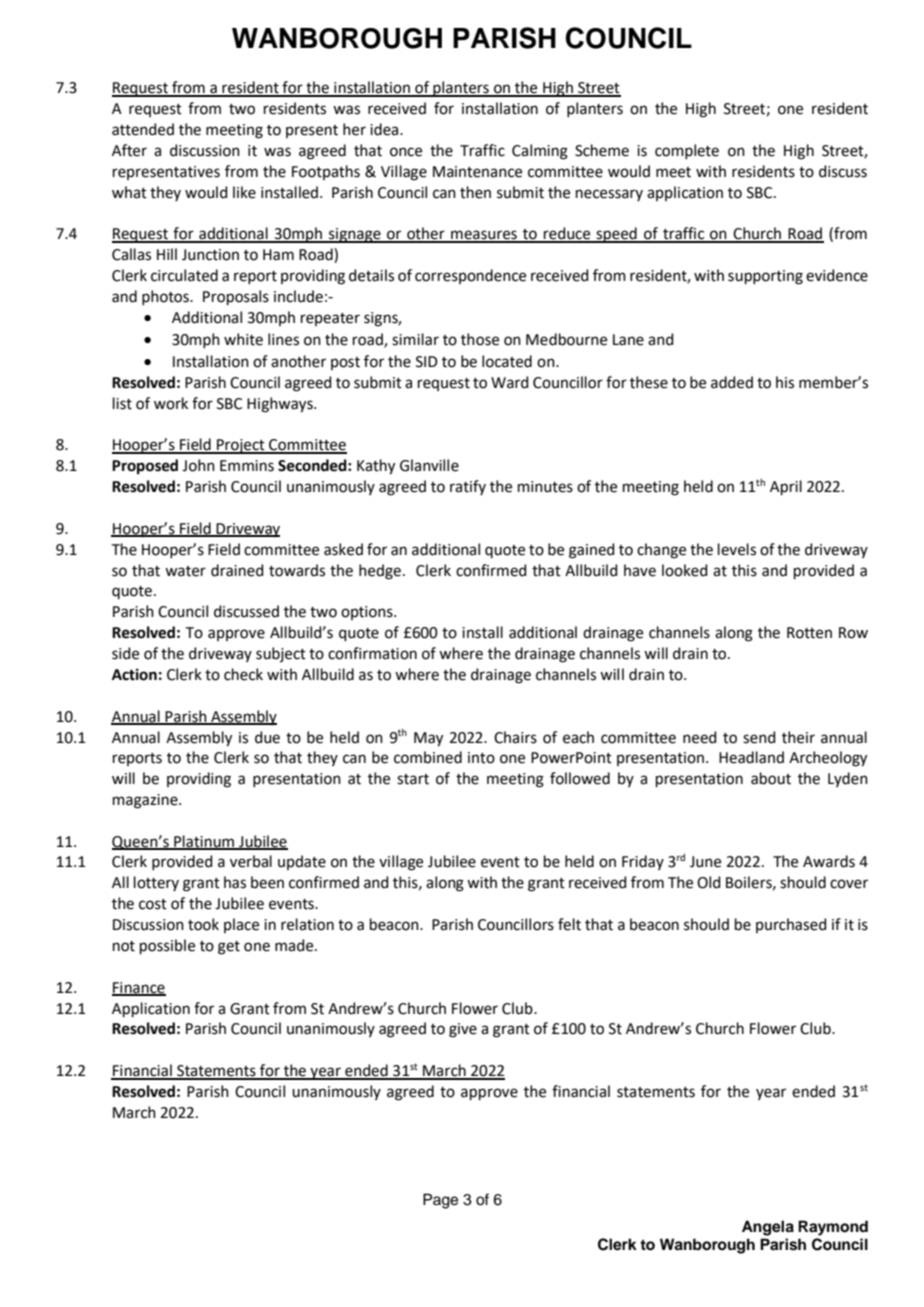 The image size is (924, 1307). Describe the element at coordinates (687, 151) in the page. I see `complete` at that location.
